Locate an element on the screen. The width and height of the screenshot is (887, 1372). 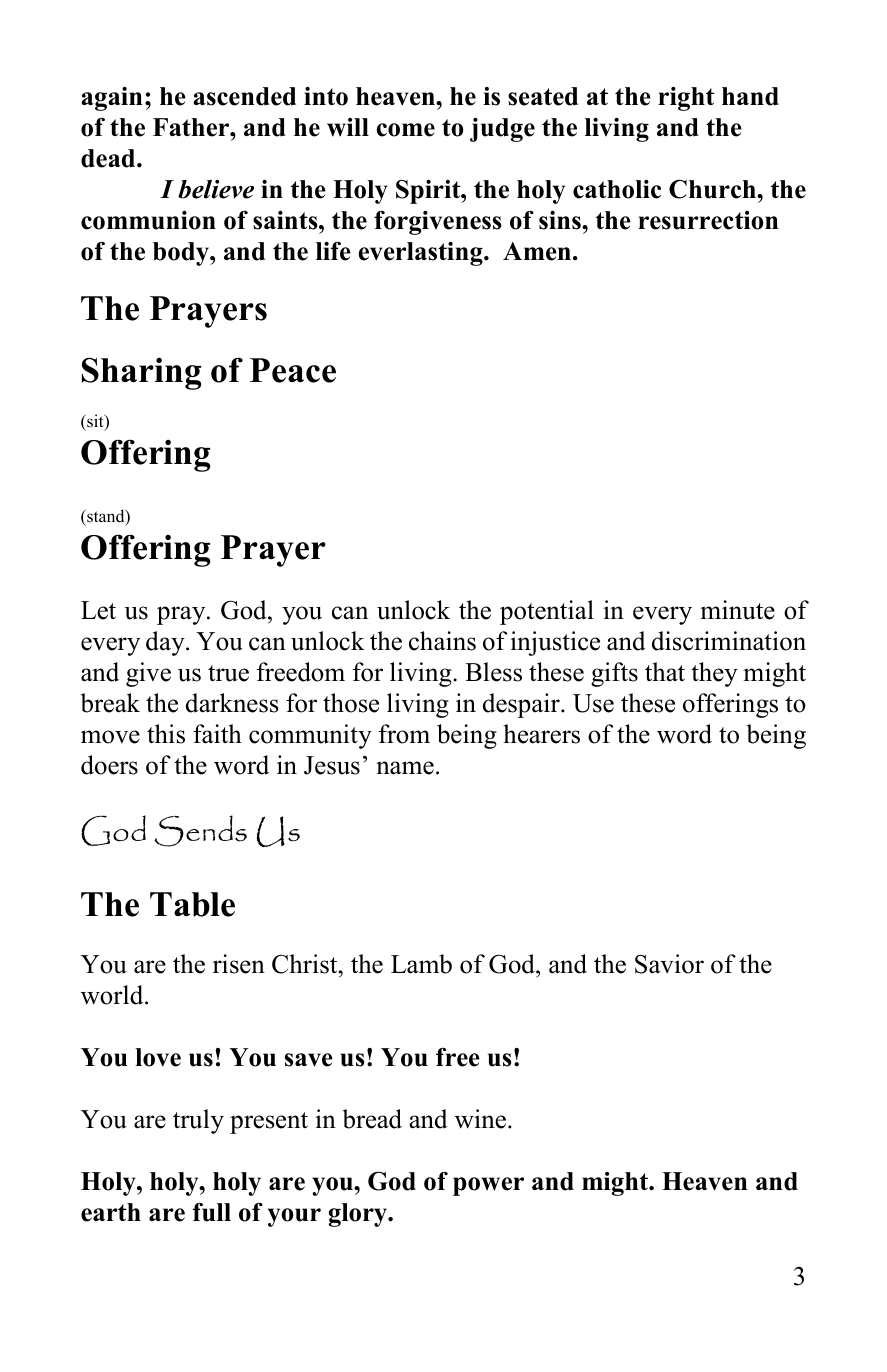
day is located at coordinates (166, 643).
